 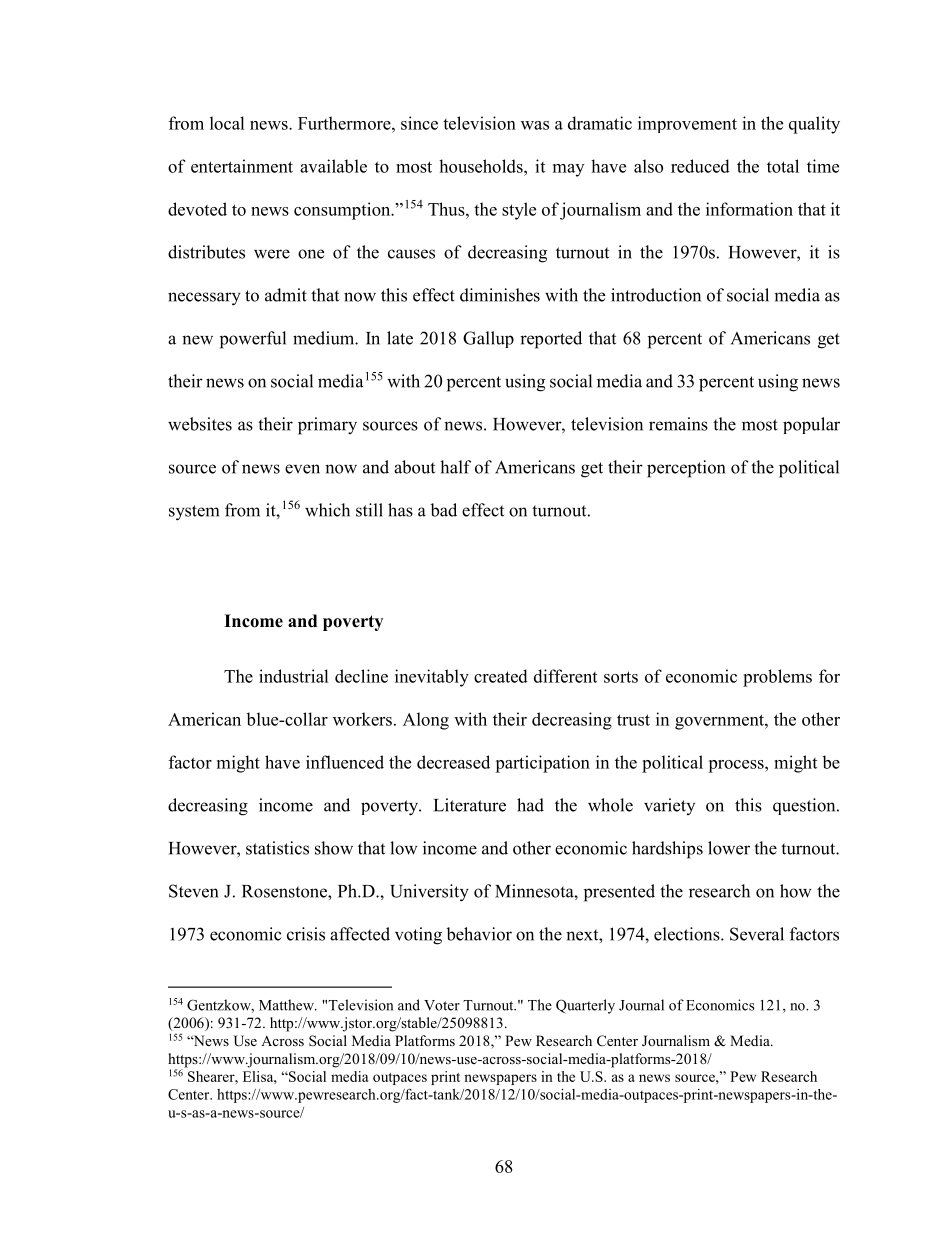 I want to click on behavior, so click(x=479, y=934).
